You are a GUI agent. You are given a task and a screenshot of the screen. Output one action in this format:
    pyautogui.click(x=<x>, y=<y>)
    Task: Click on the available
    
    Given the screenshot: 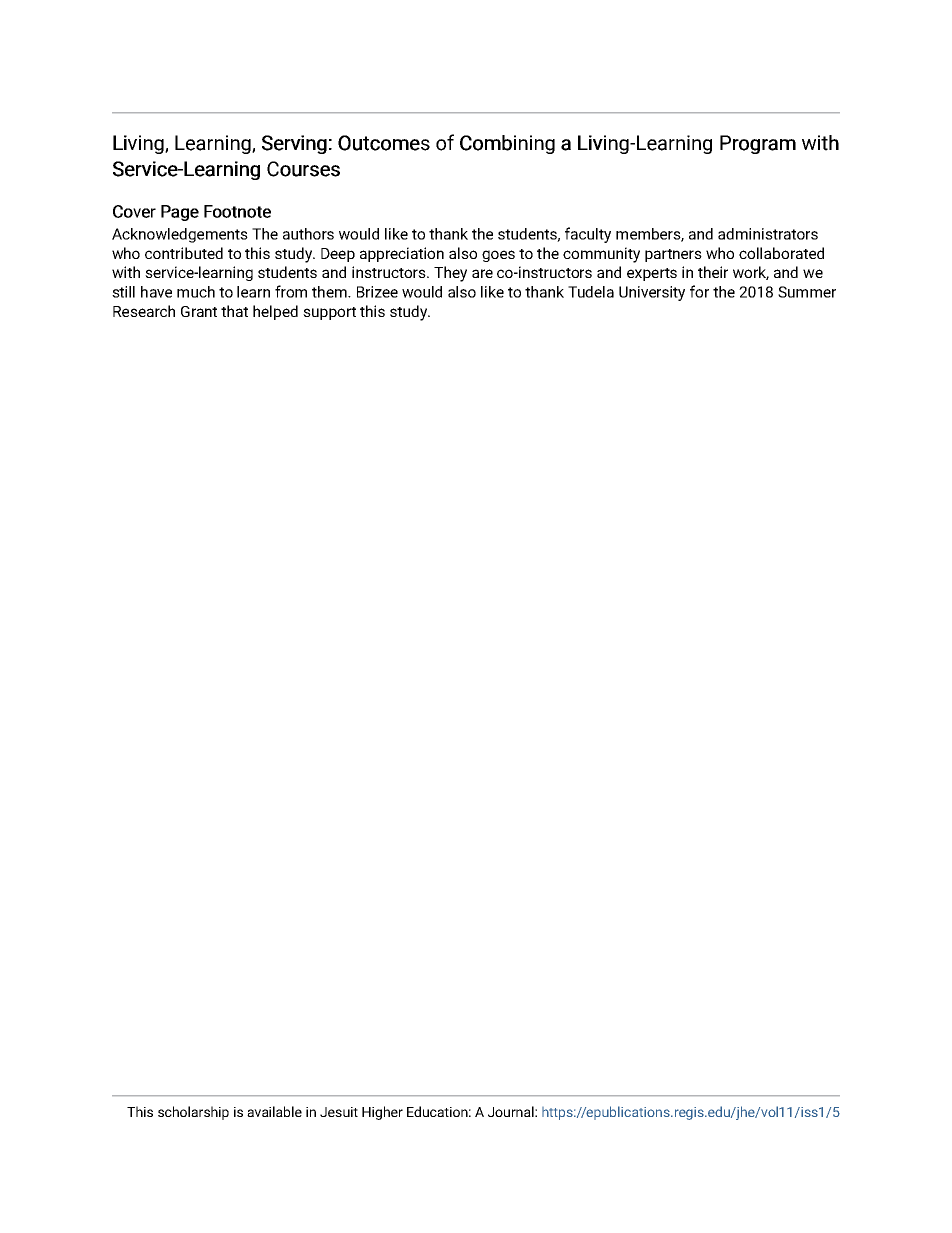 What is the action you would take?
    pyautogui.click(x=274, y=1111)
